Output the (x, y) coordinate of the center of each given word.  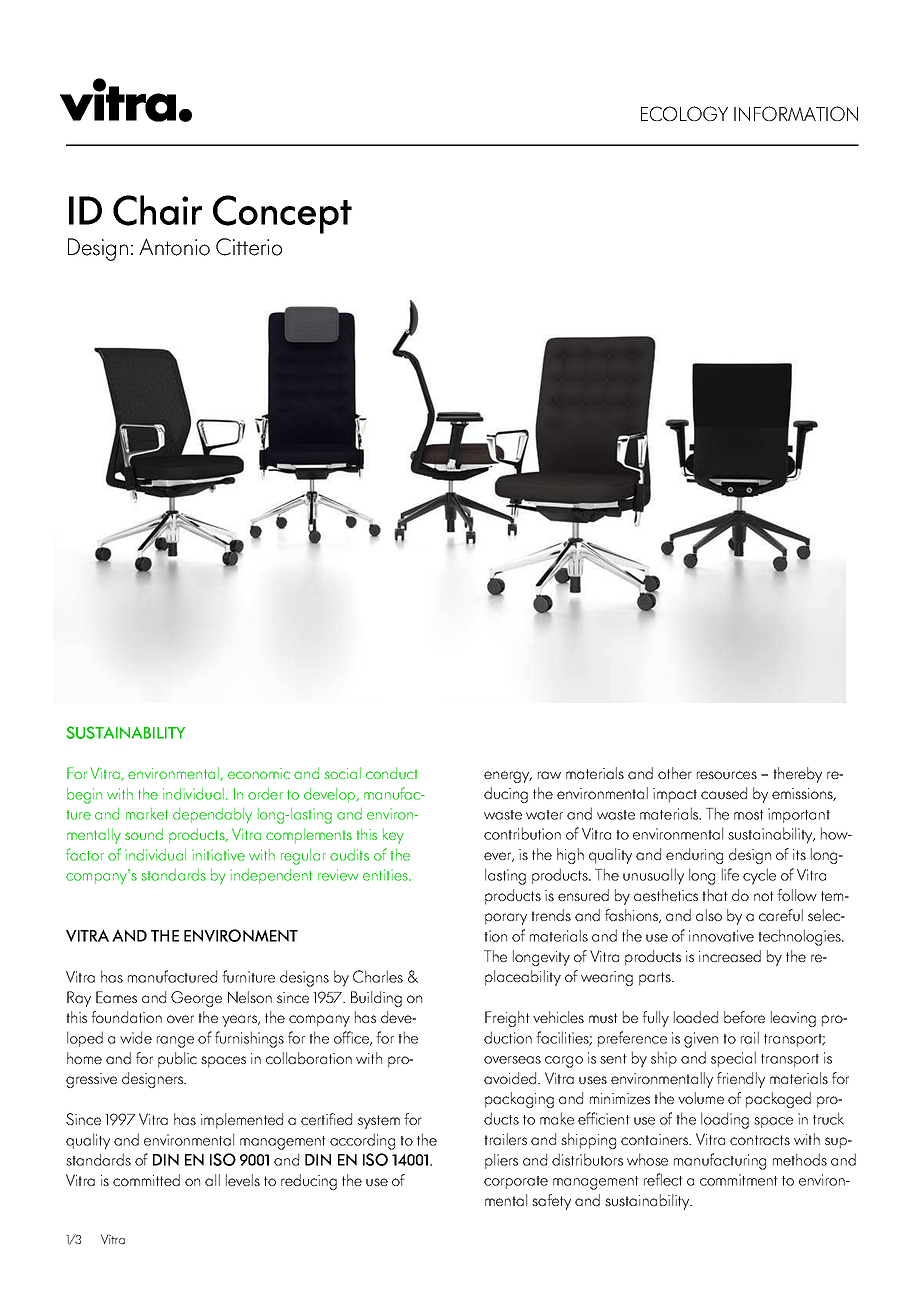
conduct (392, 773)
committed (146, 1180)
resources (727, 775)
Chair (157, 210)
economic (259, 773)
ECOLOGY (684, 113)
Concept (282, 214)
